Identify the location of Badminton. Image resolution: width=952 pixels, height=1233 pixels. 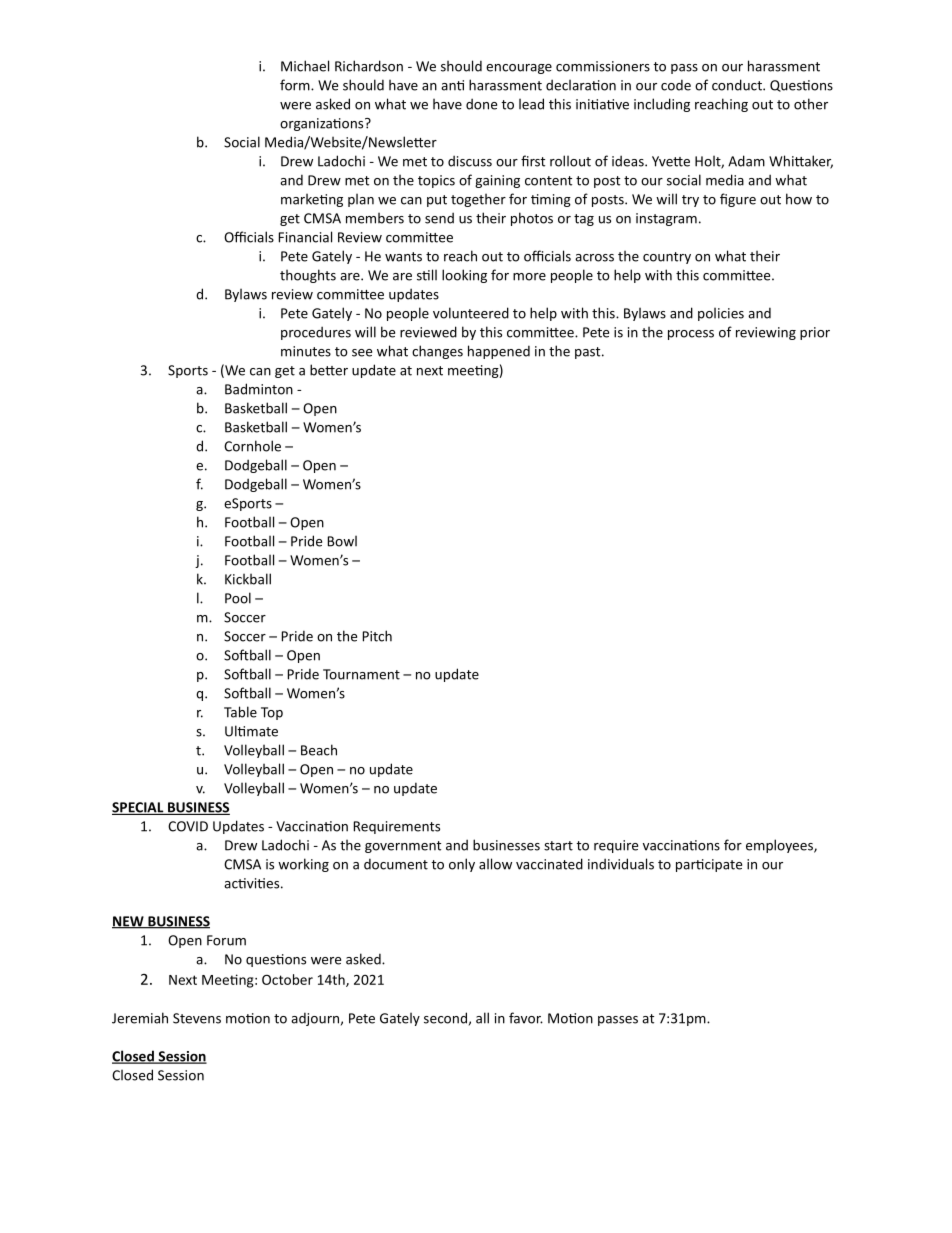
(259, 389).
